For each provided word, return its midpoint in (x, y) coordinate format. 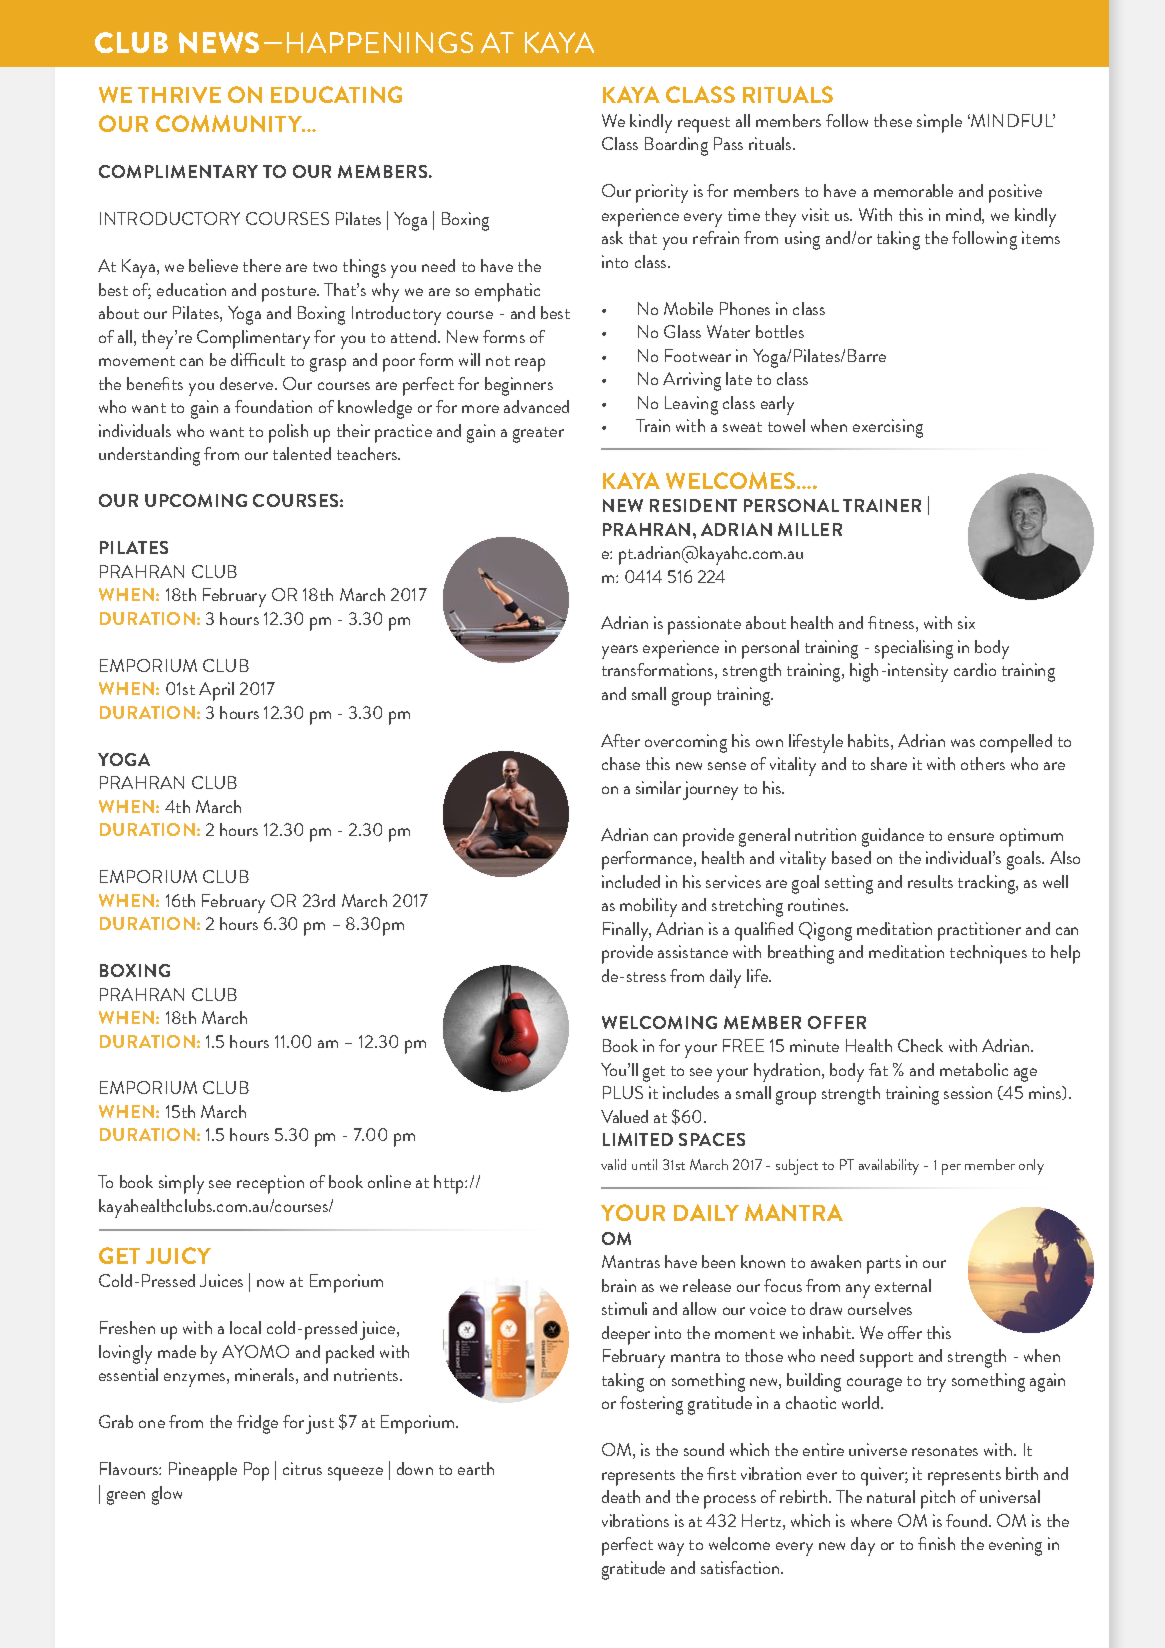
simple (939, 123)
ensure (971, 837)
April (216, 691)
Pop (256, 1471)
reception (270, 1184)
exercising (888, 428)
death (621, 1496)
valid (613, 1164)
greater (538, 435)
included (631, 881)
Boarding (676, 146)
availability (889, 1167)
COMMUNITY (230, 123)
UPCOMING (196, 500)
